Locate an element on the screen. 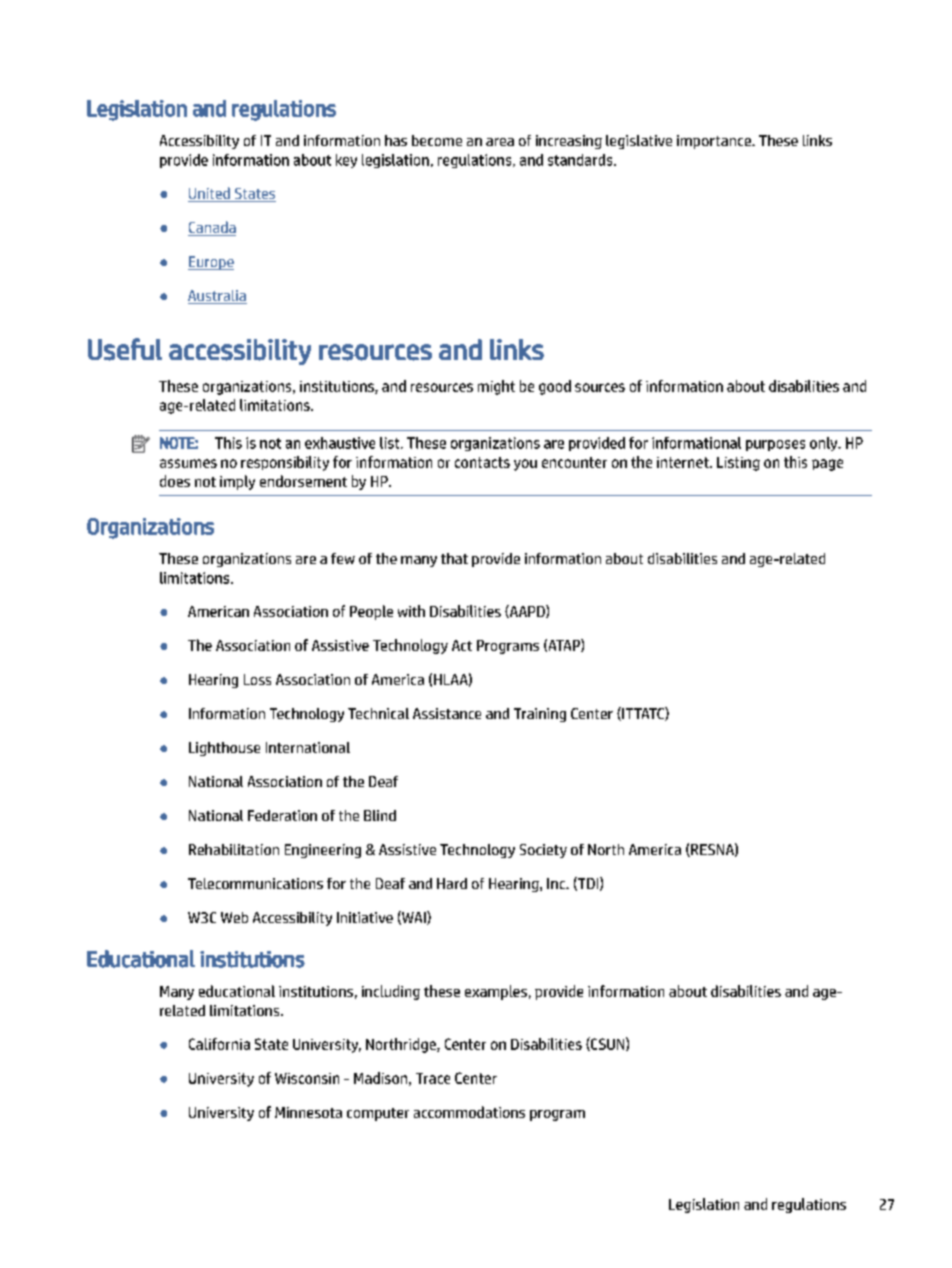 The width and height of the screenshot is (952, 1268). accommodations is located at coordinates (469, 1112).
